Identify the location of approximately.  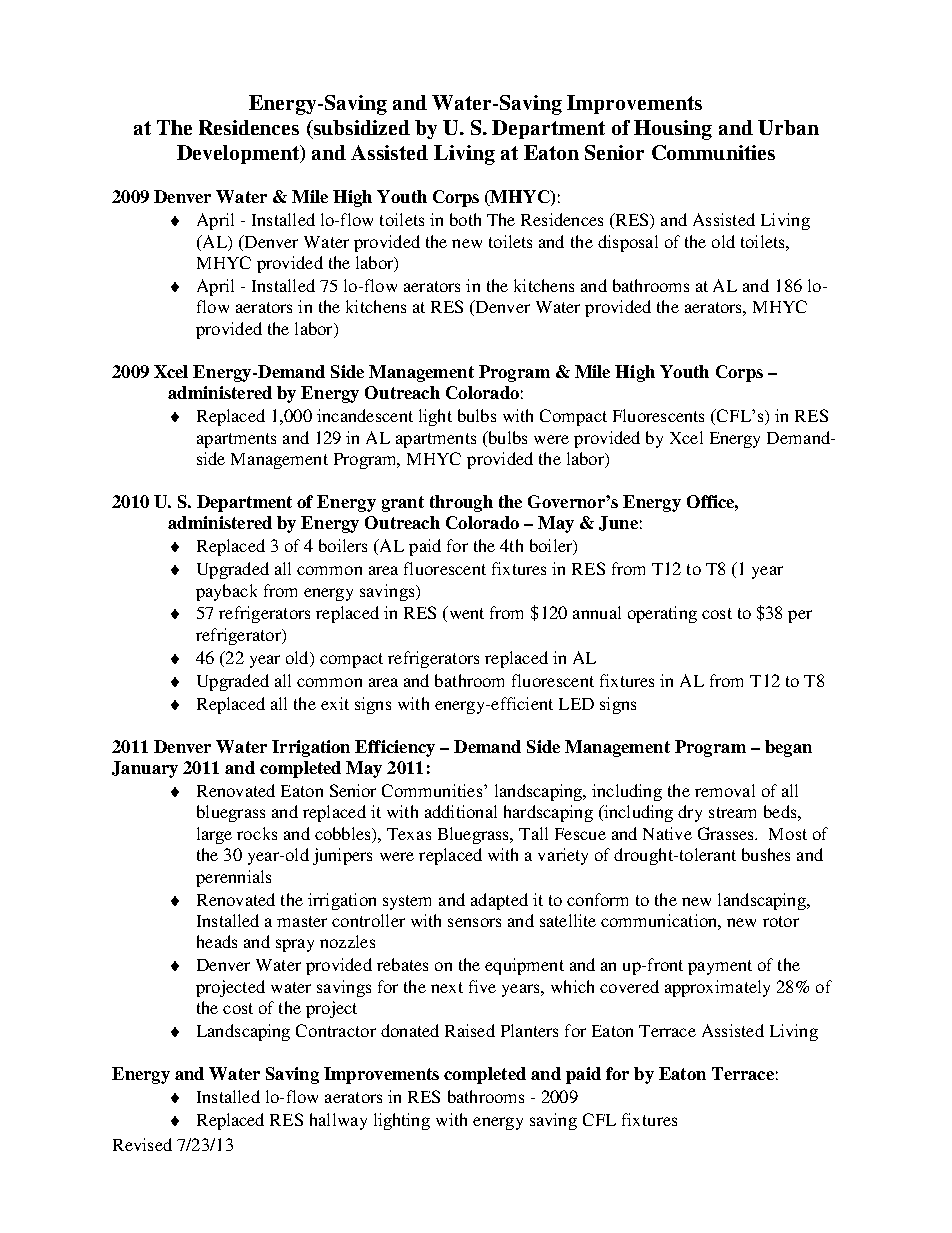
(717, 988).
